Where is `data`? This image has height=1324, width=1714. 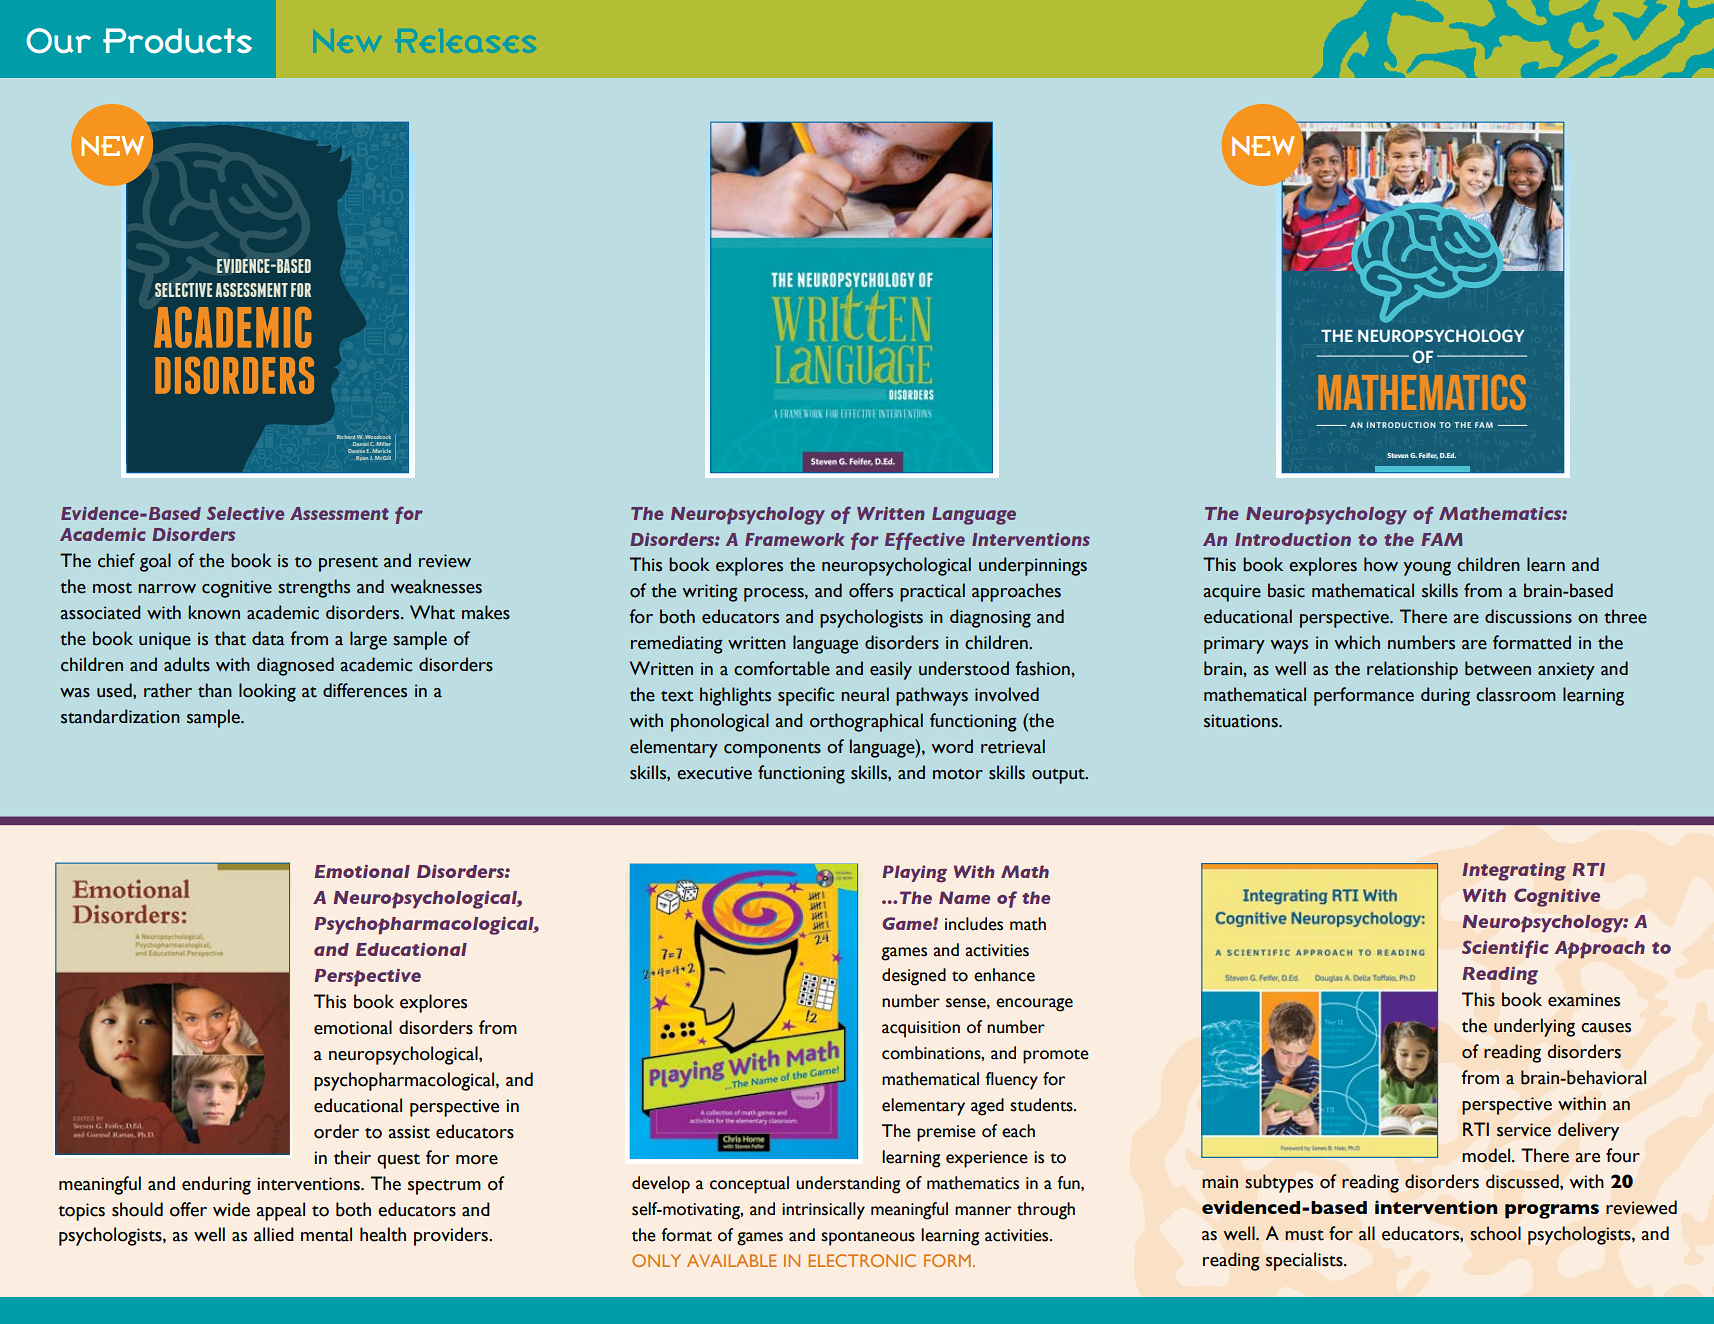 data is located at coordinates (268, 638).
